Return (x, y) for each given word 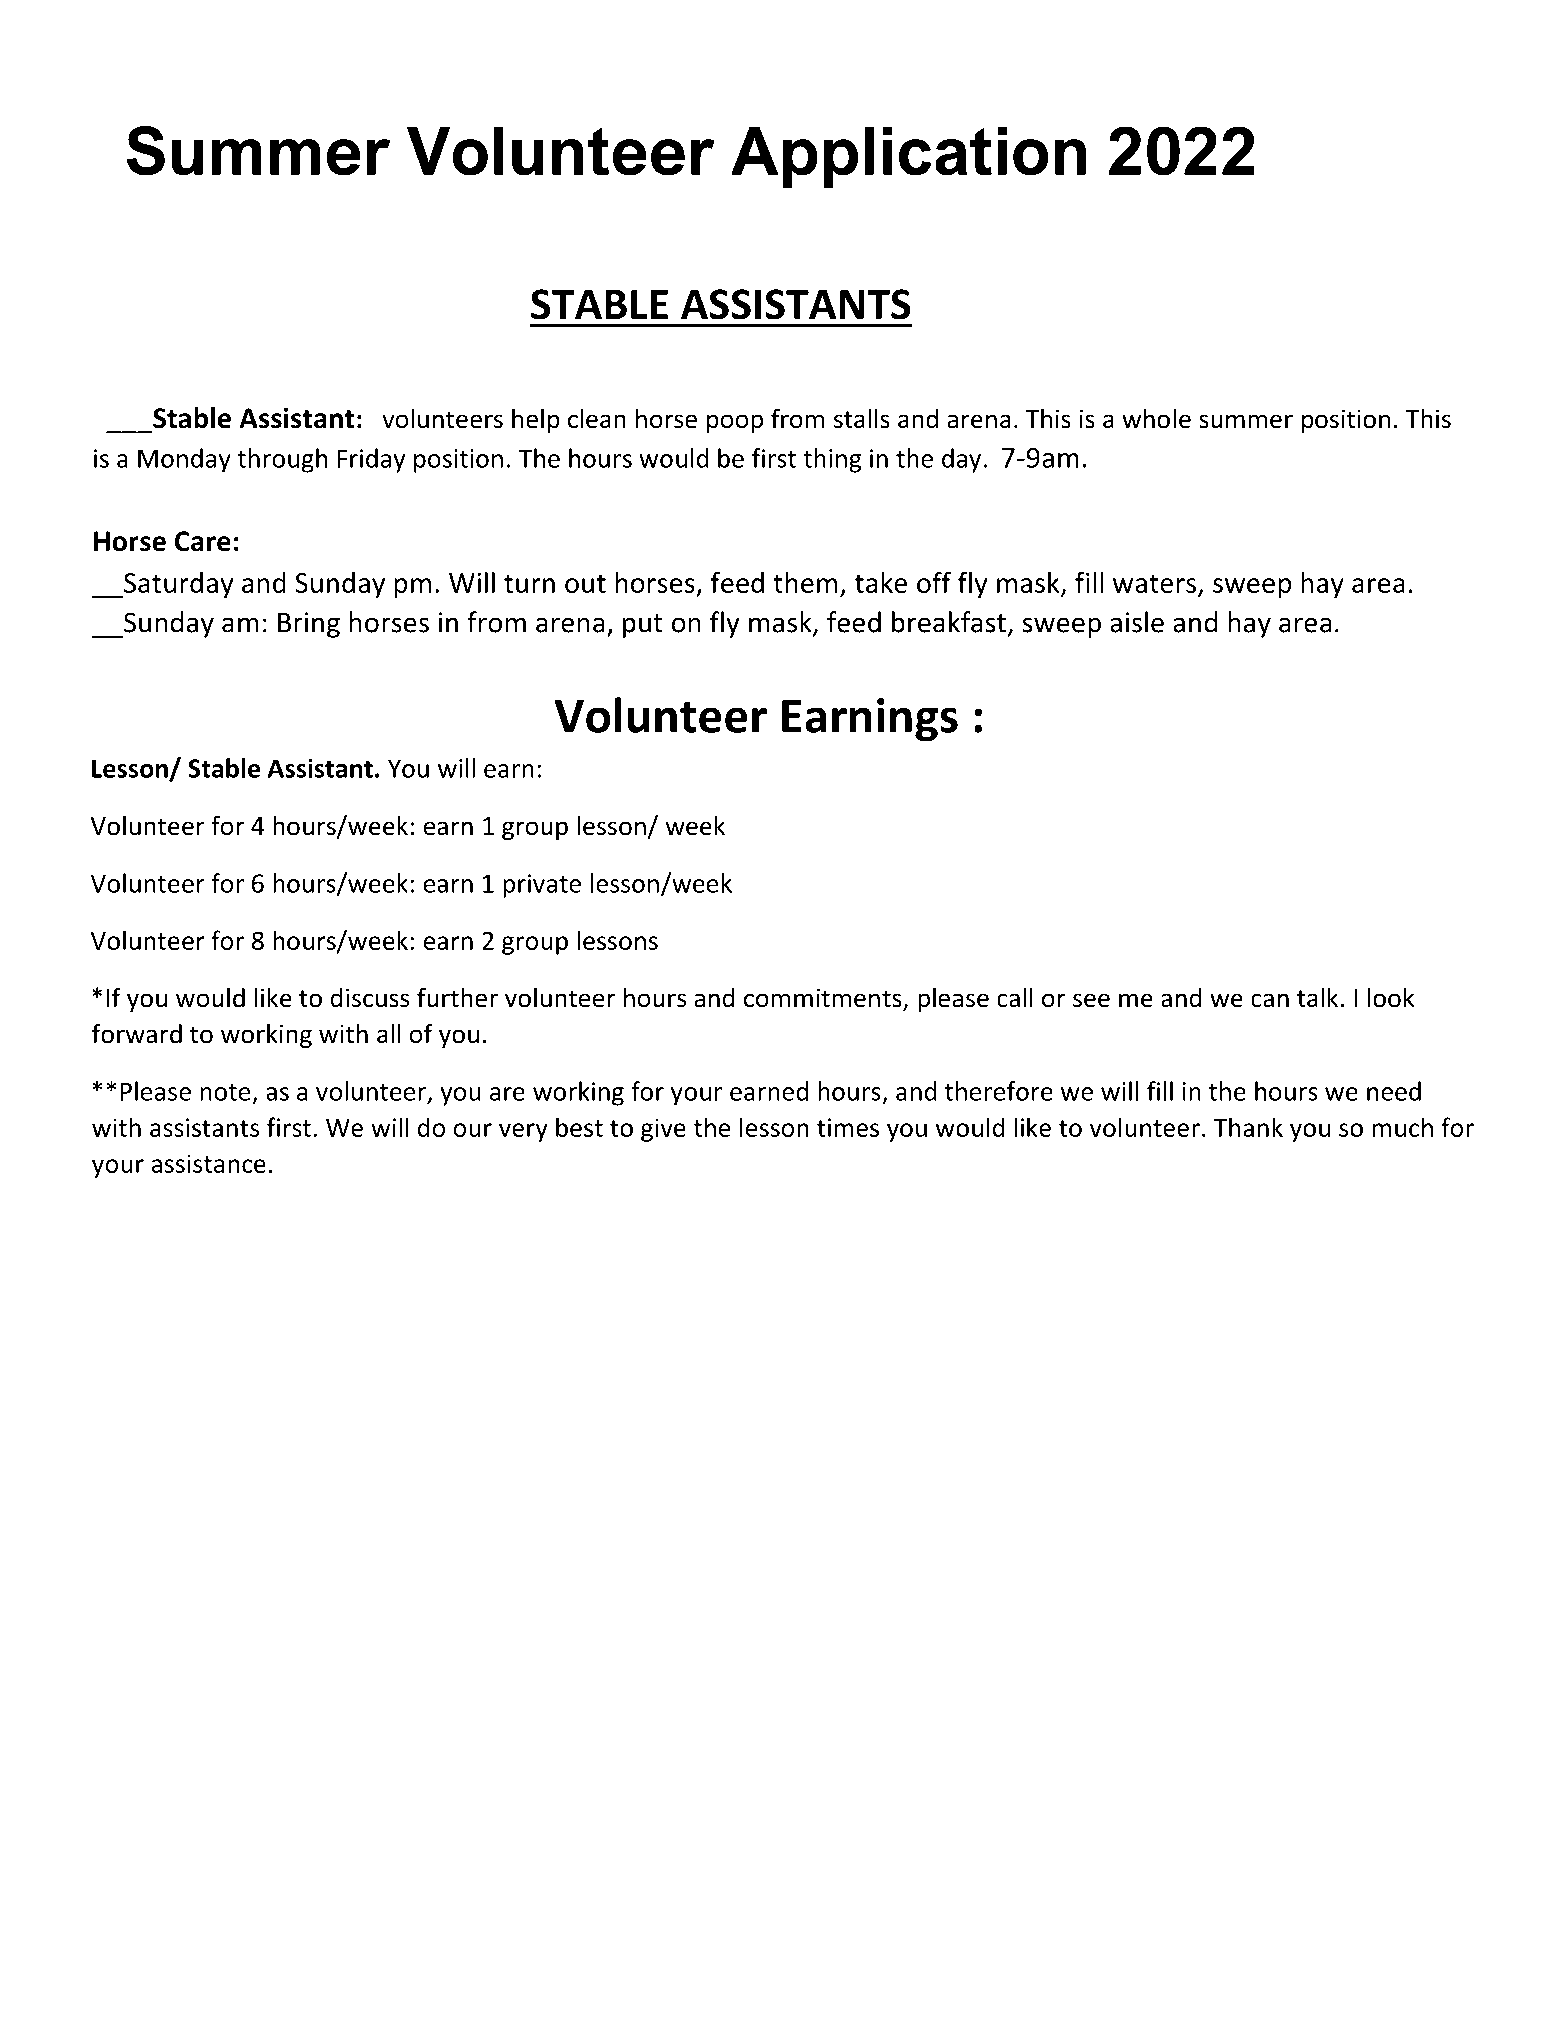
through (282, 460)
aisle (1137, 622)
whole (1156, 418)
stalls (862, 418)
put (643, 626)
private (542, 886)
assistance (208, 1163)
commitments (824, 999)
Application (908, 157)
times (848, 1127)
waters (1154, 584)
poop (735, 423)
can (1270, 1000)
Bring (309, 625)
